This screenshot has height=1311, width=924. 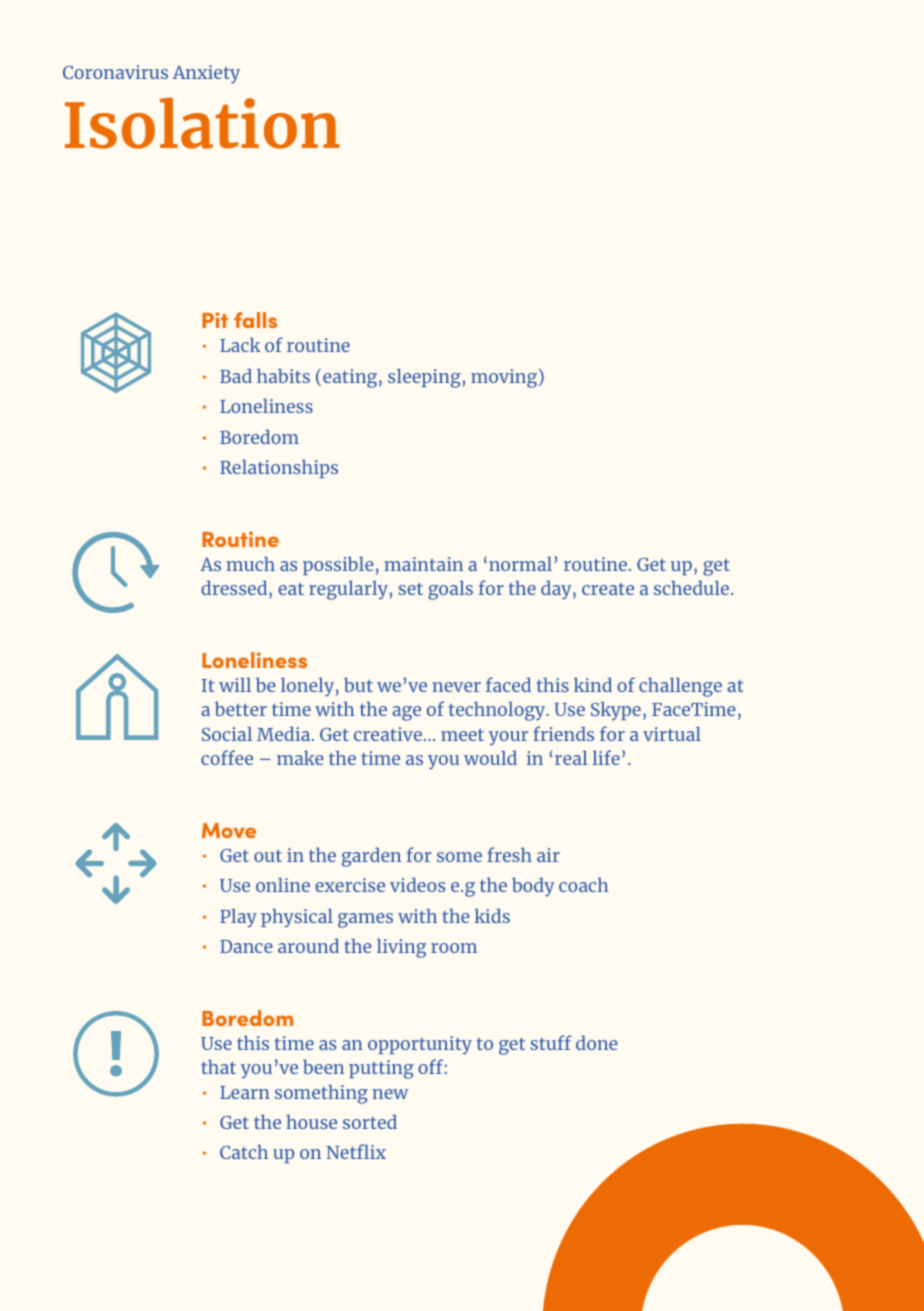 I want to click on Isolation, so click(x=202, y=123).
